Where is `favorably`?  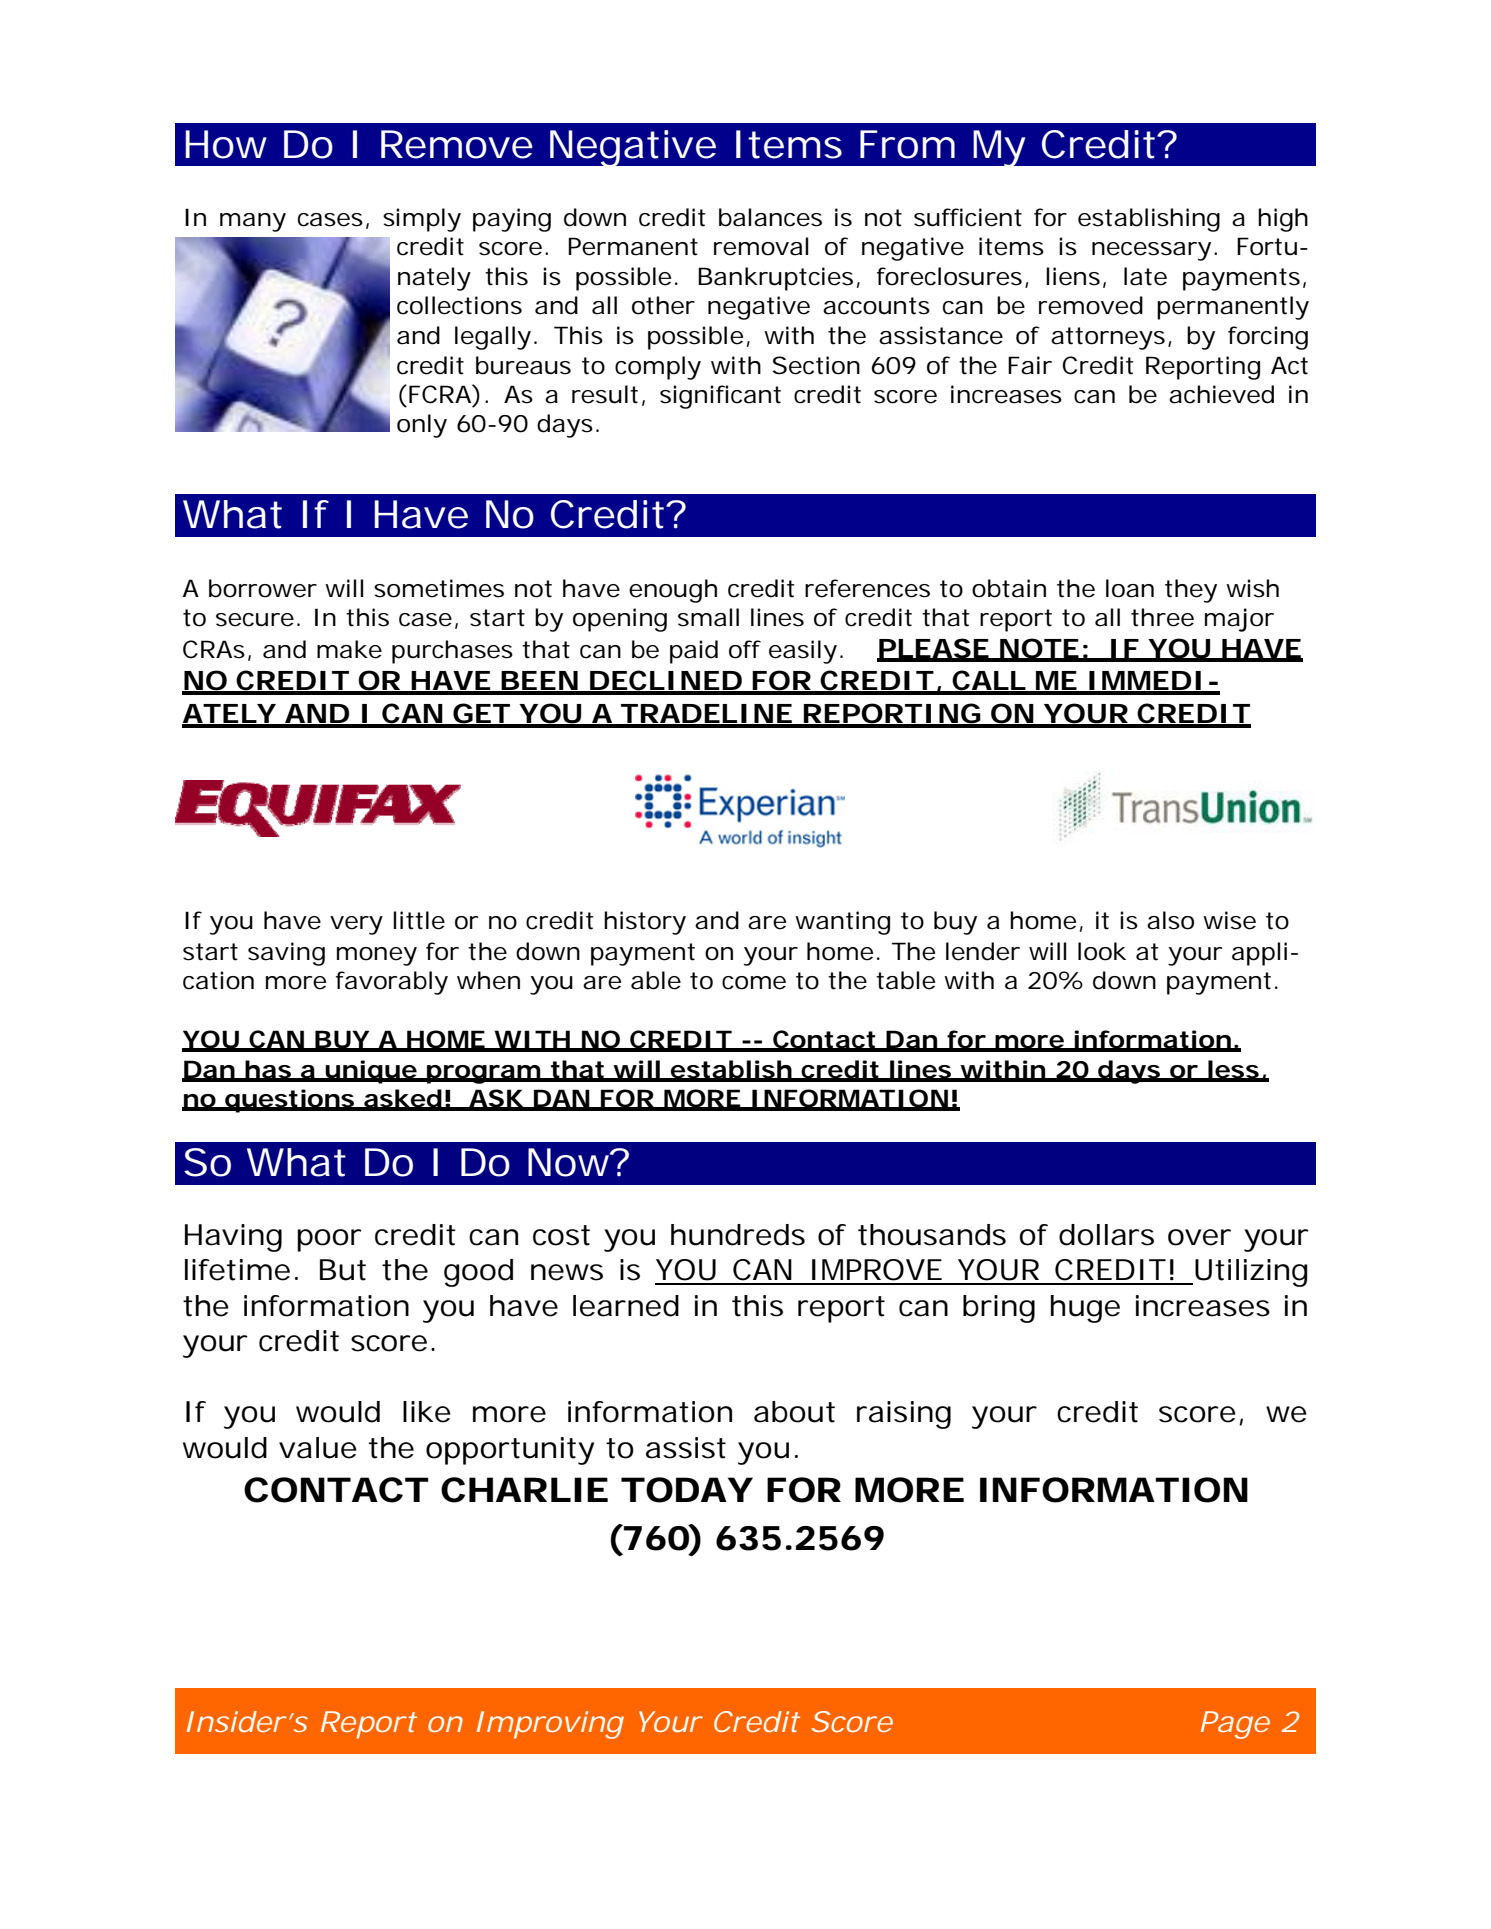 favorably is located at coordinates (392, 983).
